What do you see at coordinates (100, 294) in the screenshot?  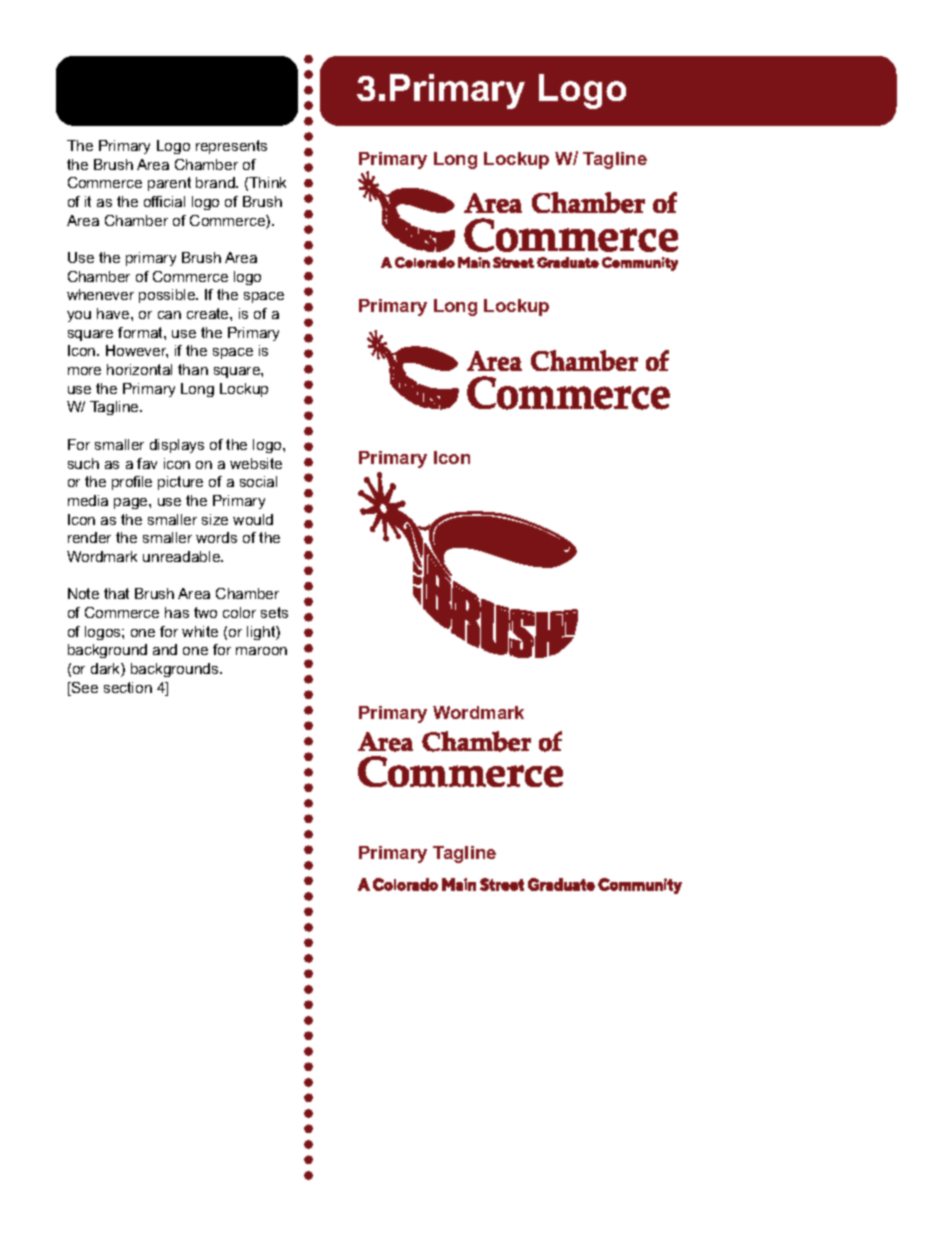 I see `whenever` at bounding box center [100, 294].
